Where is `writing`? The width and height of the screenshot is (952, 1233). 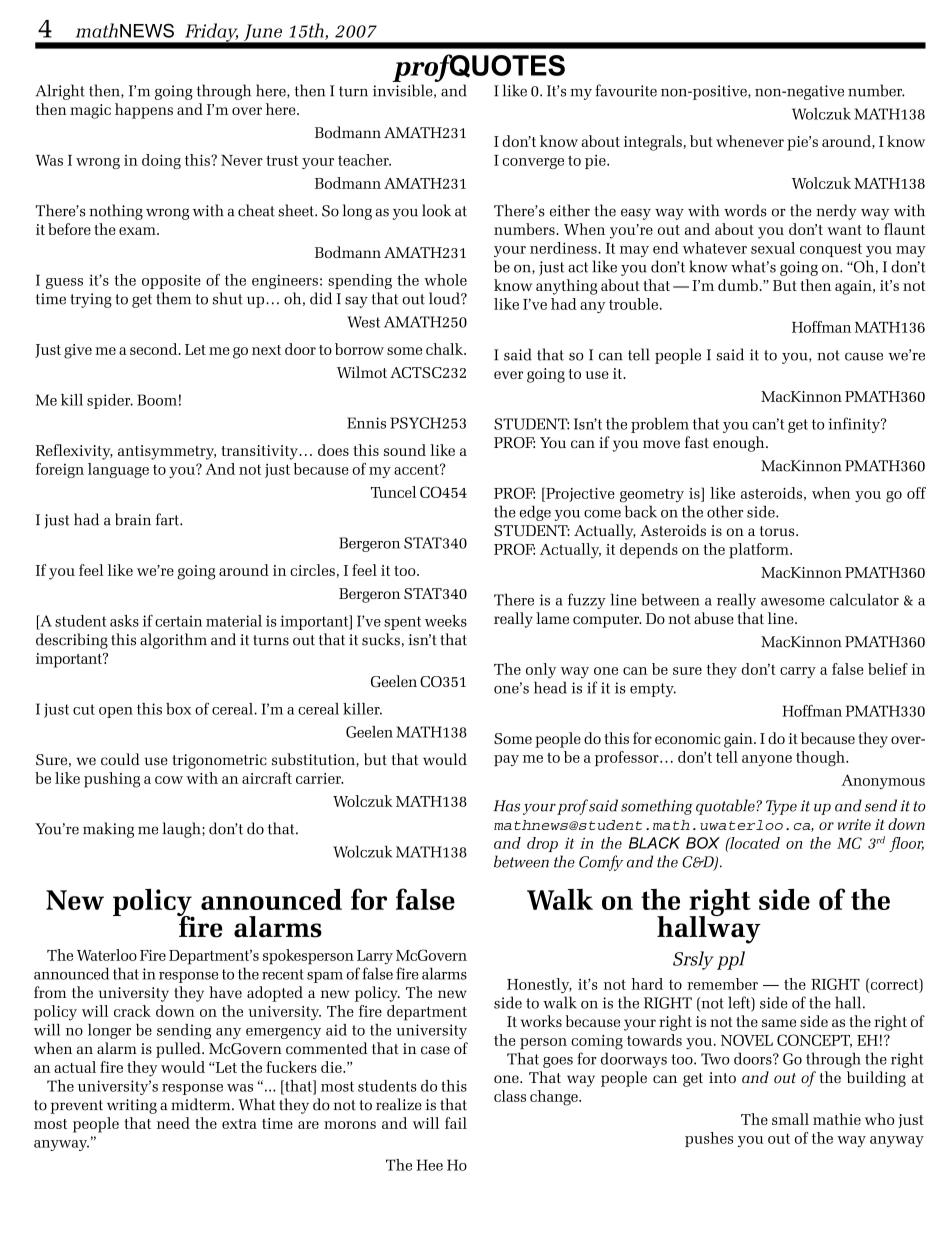 writing is located at coordinates (132, 1106).
